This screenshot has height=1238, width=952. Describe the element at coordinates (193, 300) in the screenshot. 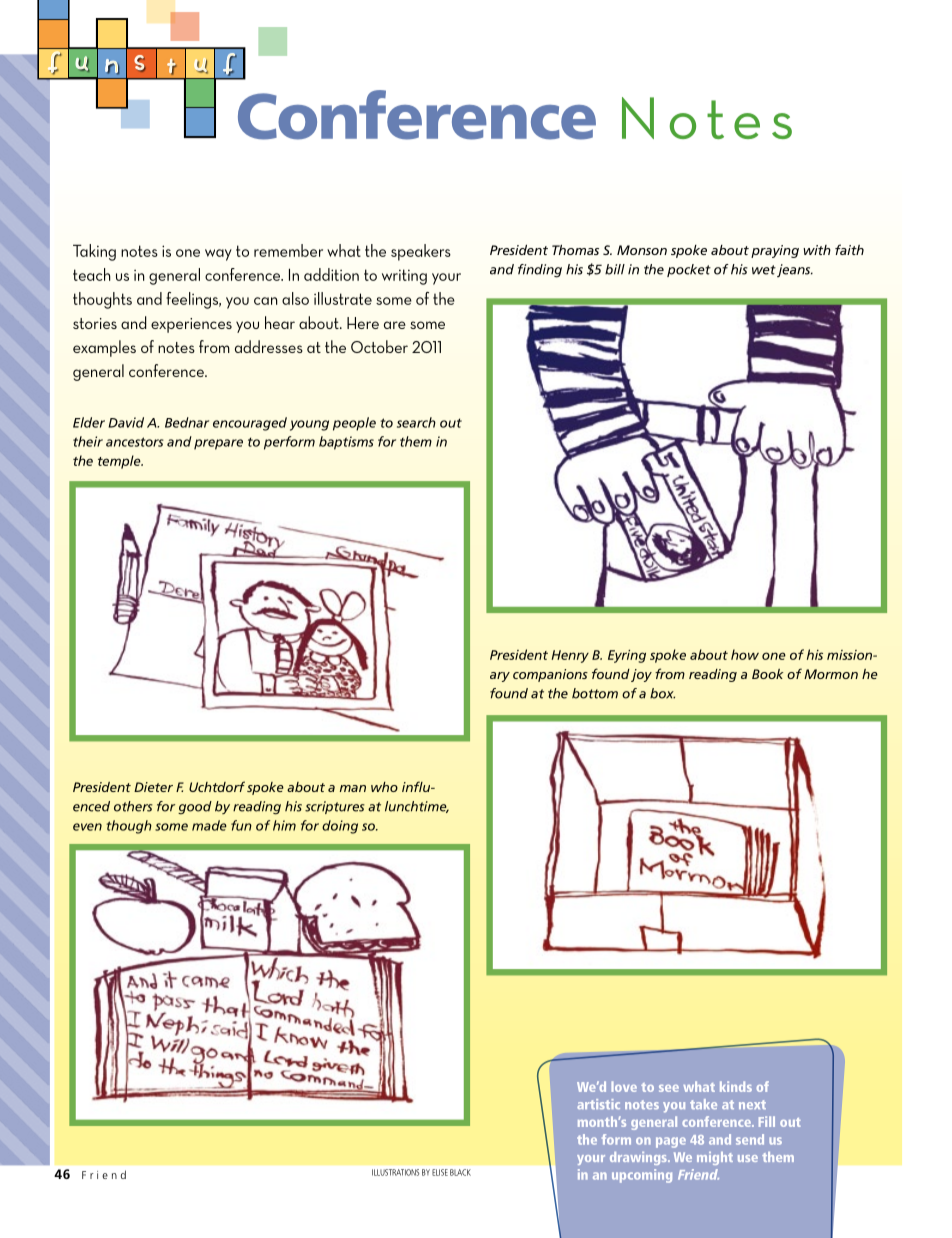

I see `feelings` at that location.
